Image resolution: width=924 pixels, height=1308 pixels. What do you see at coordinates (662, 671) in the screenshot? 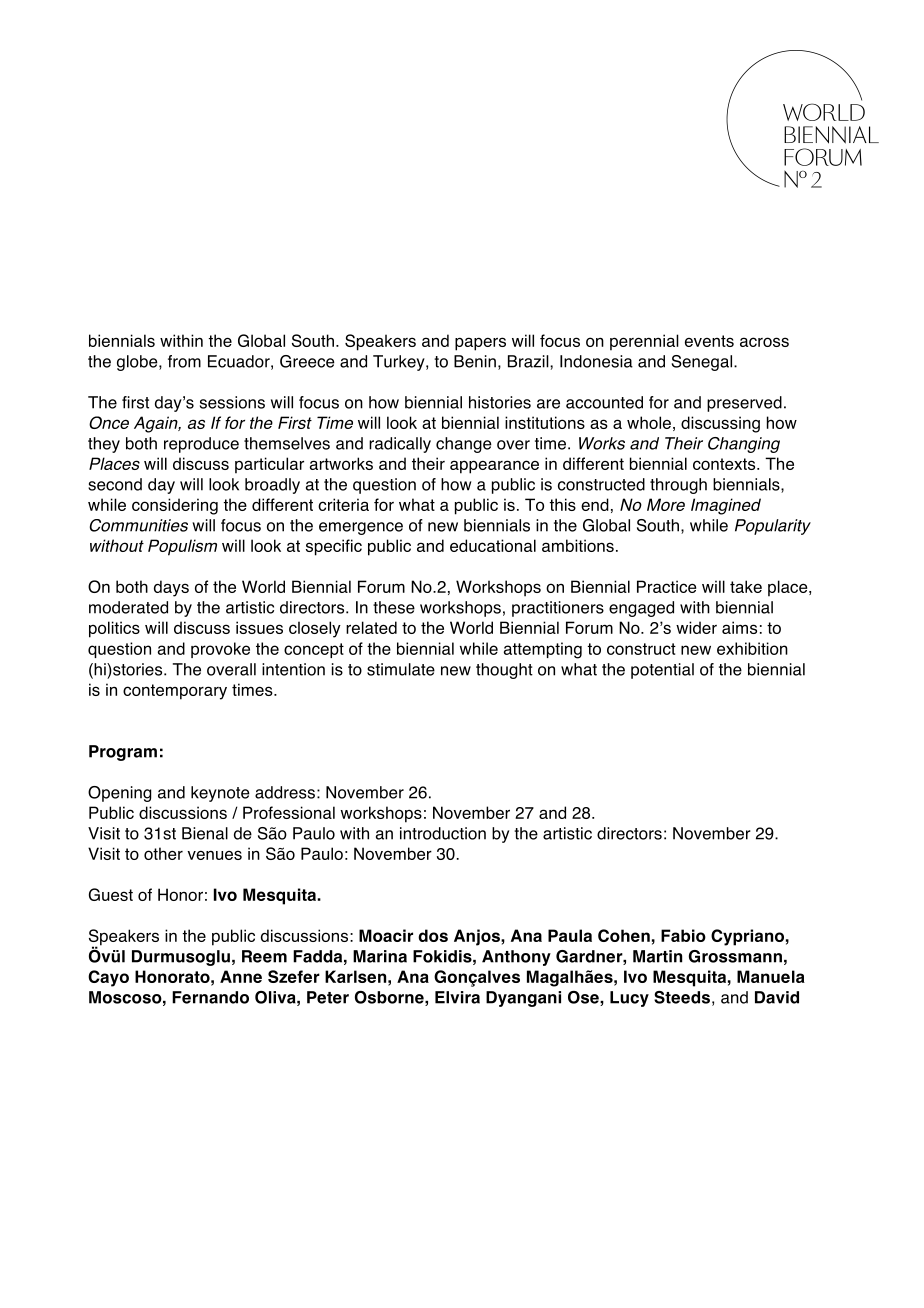
I see `potential` at bounding box center [662, 671].
